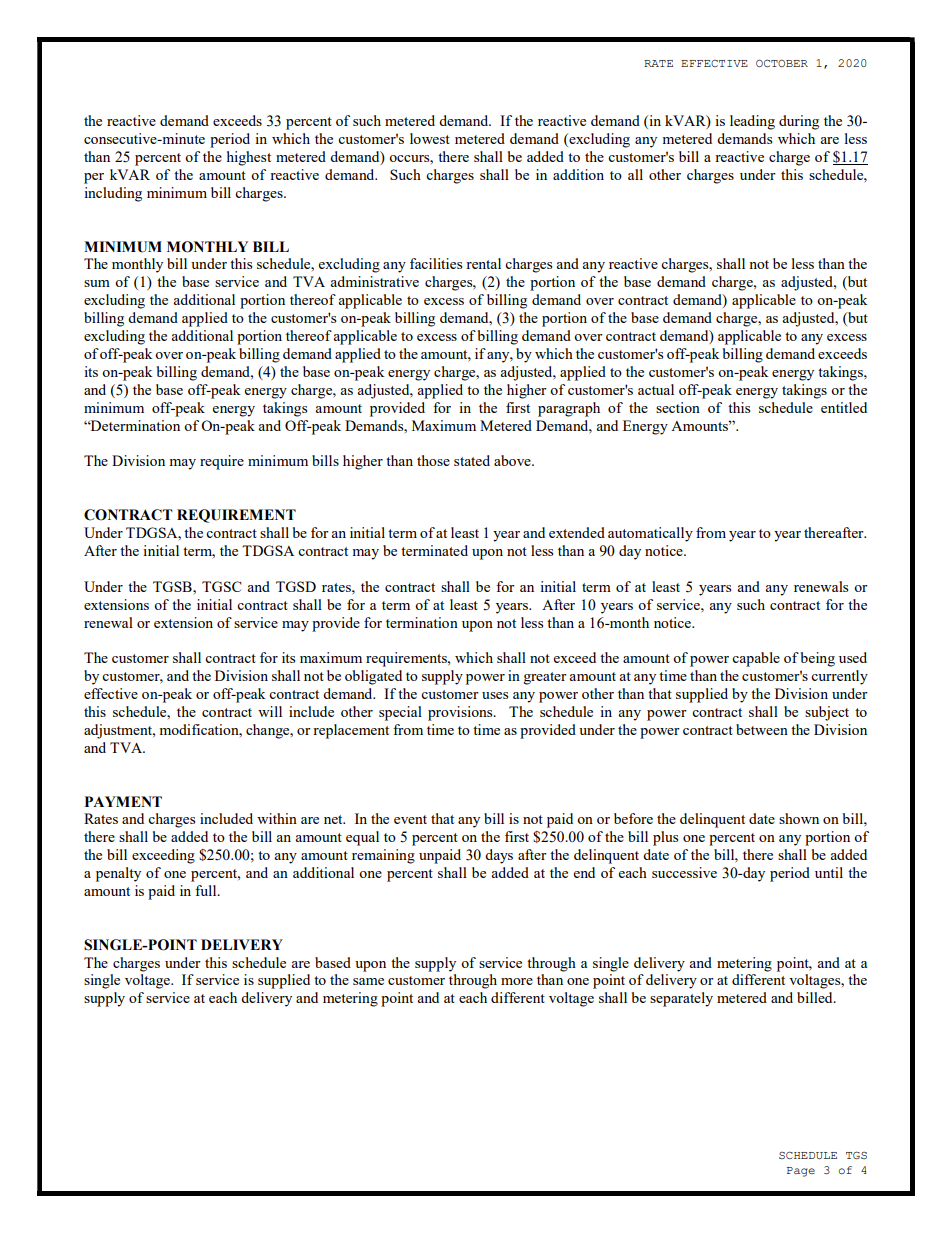 The width and height of the image is (952, 1233). I want to click on paragraph, so click(569, 409).
